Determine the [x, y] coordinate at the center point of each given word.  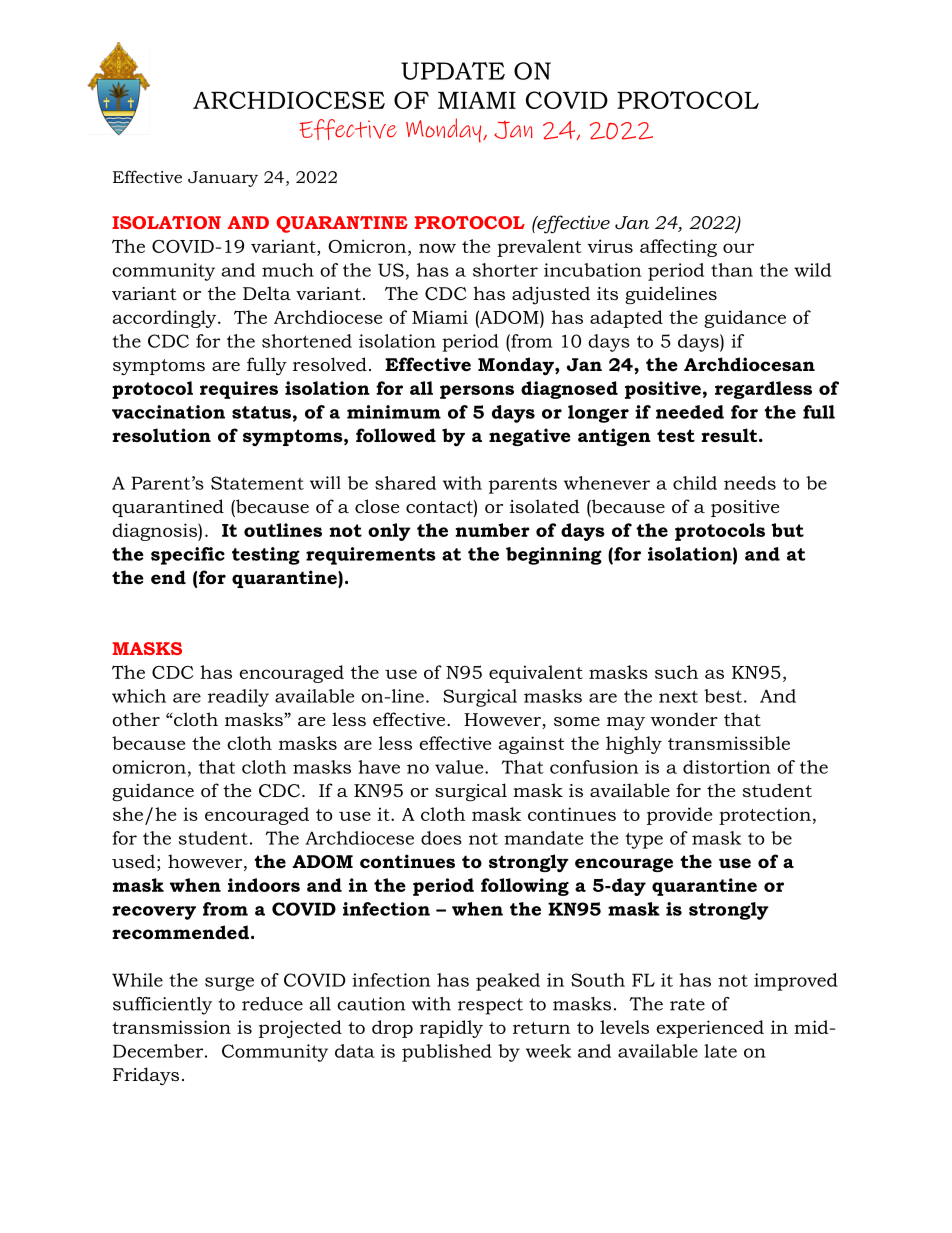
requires [239, 390]
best [723, 696]
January [223, 179]
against [531, 745]
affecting [678, 248]
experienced [710, 1029]
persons [477, 392]
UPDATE [453, 71]
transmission [171, 1027]
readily [238, 698]
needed [690, 412]
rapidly [451, 1029]
